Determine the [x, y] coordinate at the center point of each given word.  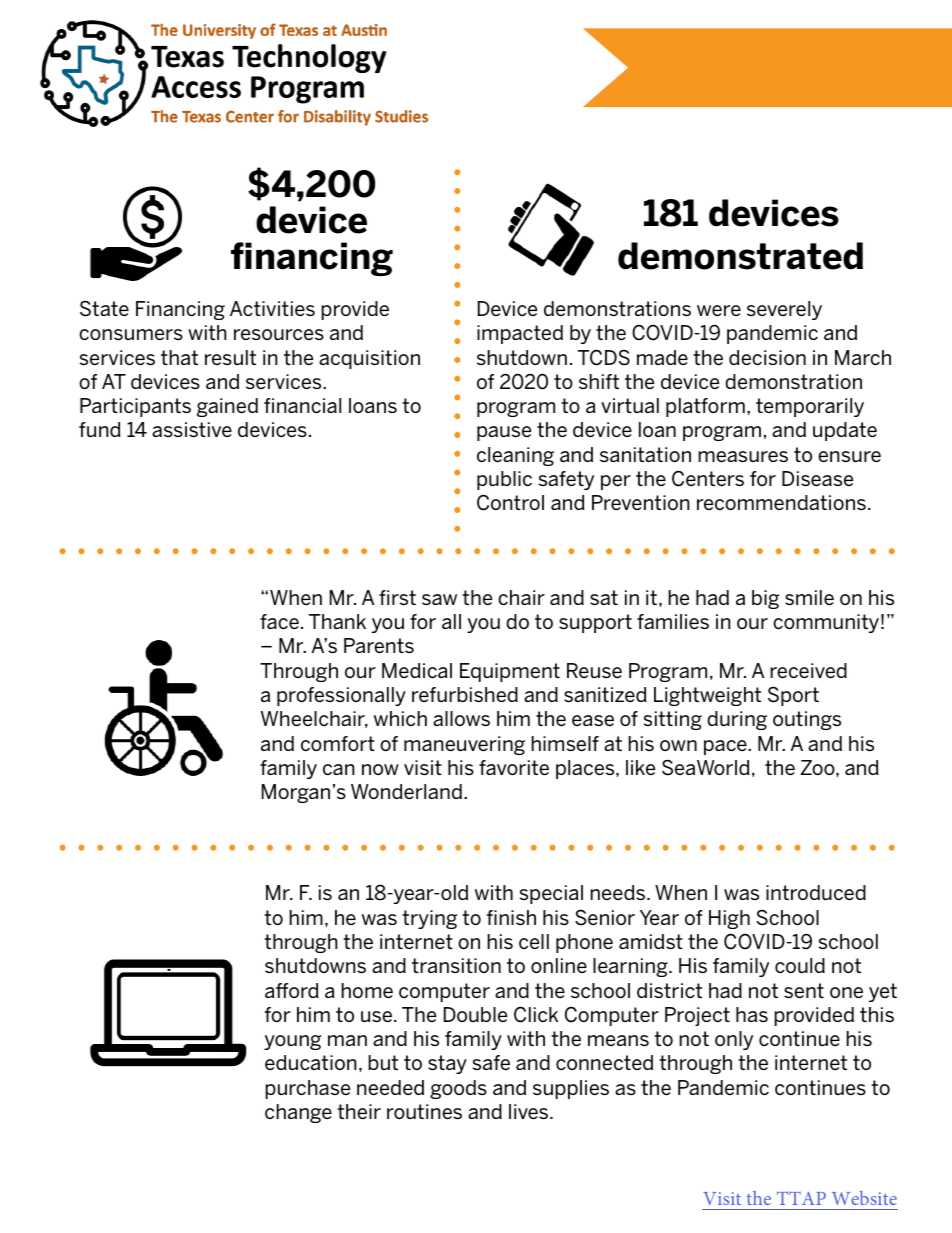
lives [530, 1111]
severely [784, 310]
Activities [272, 308]
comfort [338, 743]
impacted [520, 334]
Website [864, 1198]
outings [807, 720]
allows [461, 718]
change [298, 1113]
